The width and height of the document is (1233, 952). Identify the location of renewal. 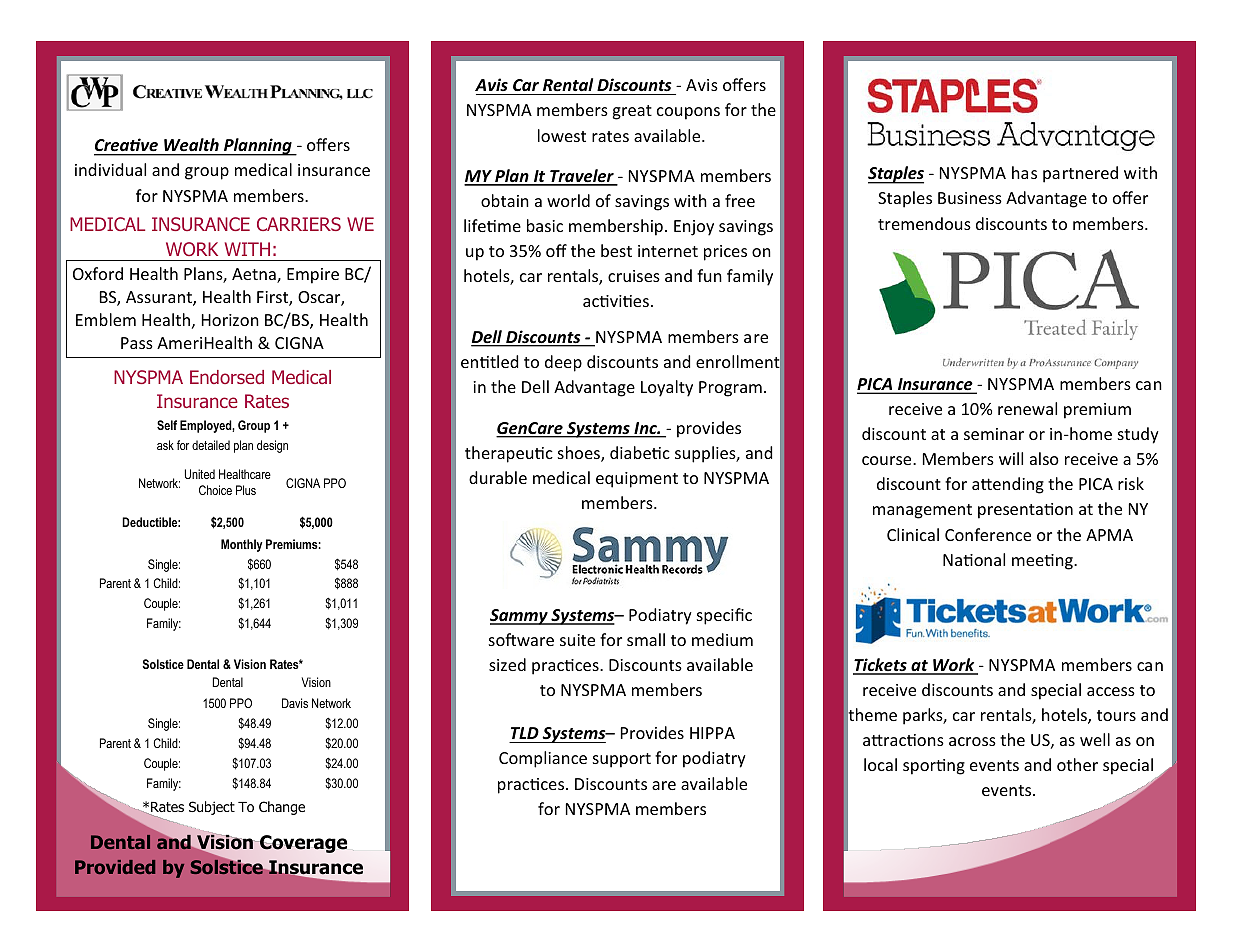
(1027, 408).
